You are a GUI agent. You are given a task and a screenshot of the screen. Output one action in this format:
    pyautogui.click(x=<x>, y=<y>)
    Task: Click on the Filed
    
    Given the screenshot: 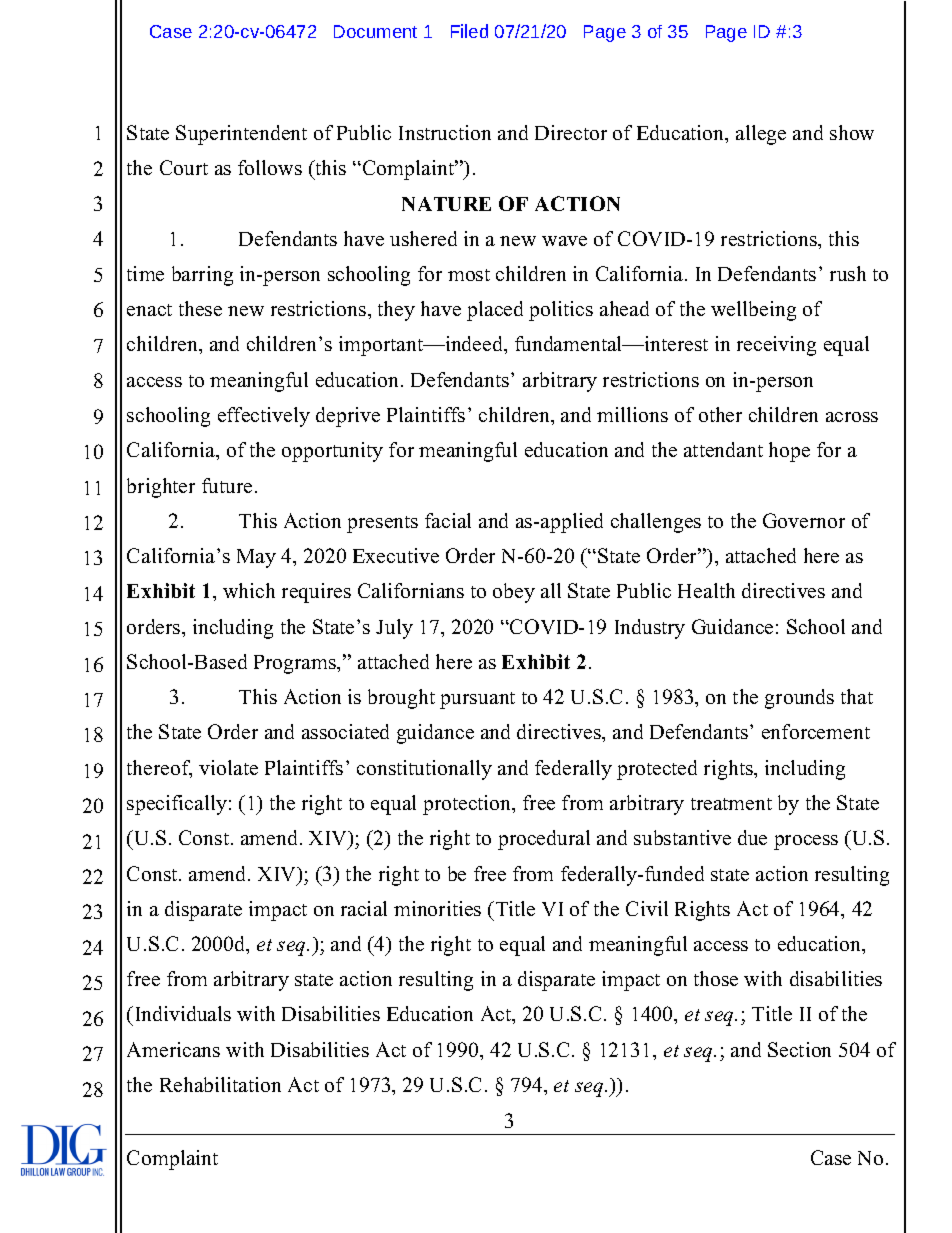 What is the action you would take?
    pyautogui.click(x=469, y=31)
